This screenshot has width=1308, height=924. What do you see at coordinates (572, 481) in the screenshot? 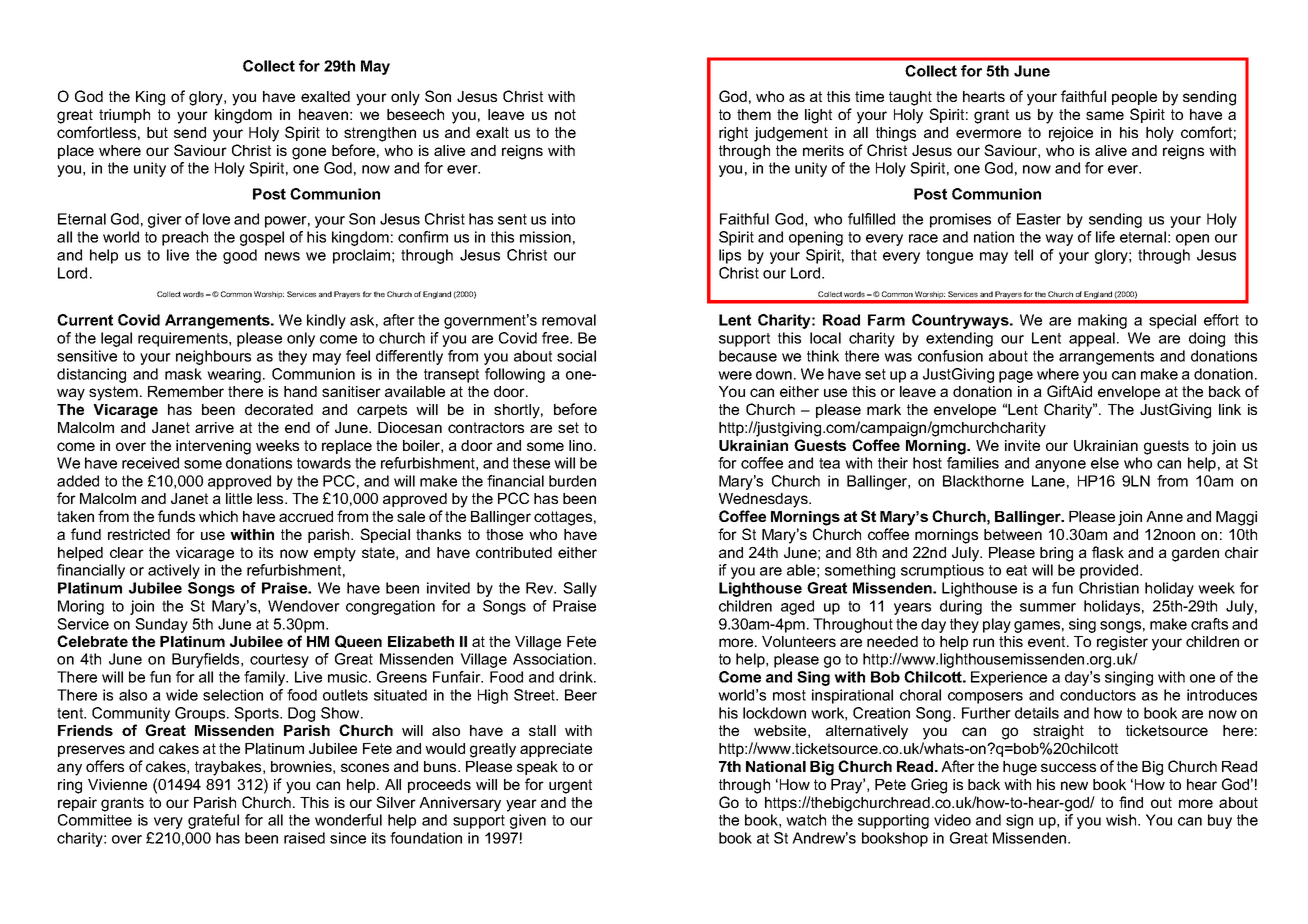
I see `burden` at bounding box center [572, 481].
